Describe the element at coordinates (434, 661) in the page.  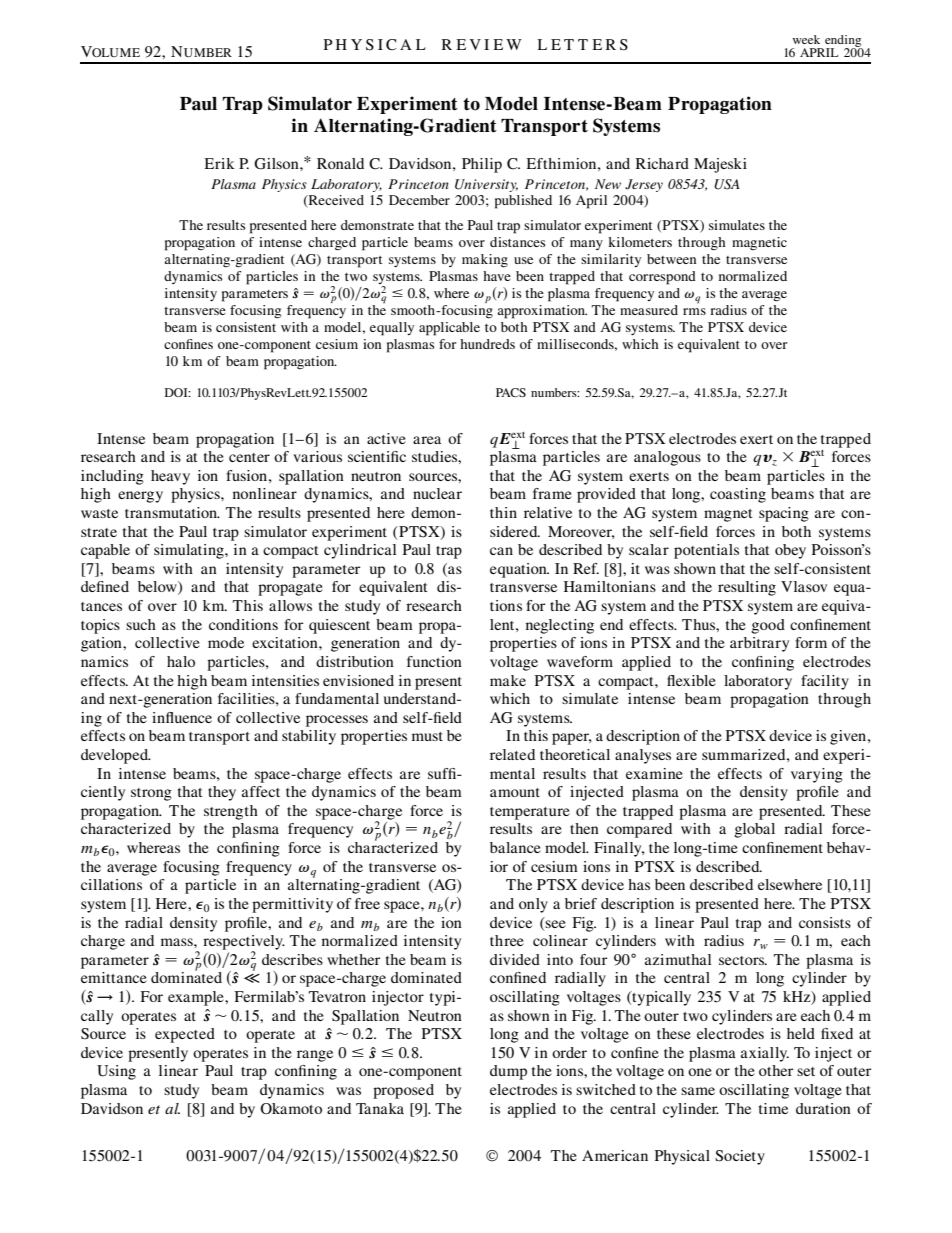
I see `function` at that location.
